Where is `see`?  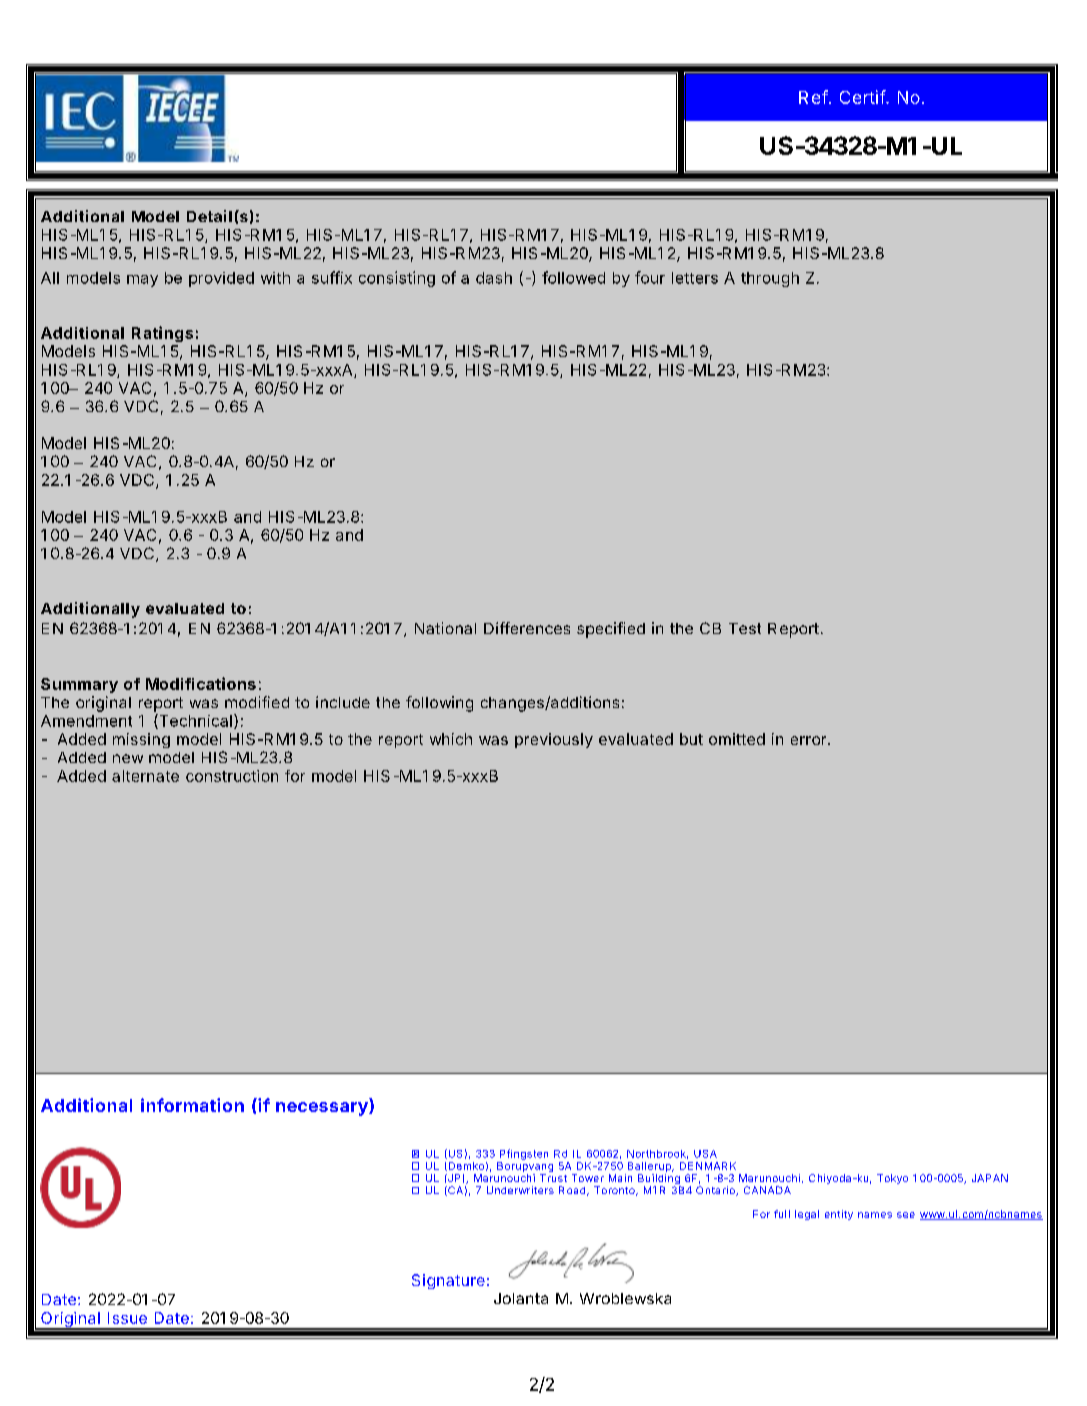
see is located at coordinates (906, 1215).
